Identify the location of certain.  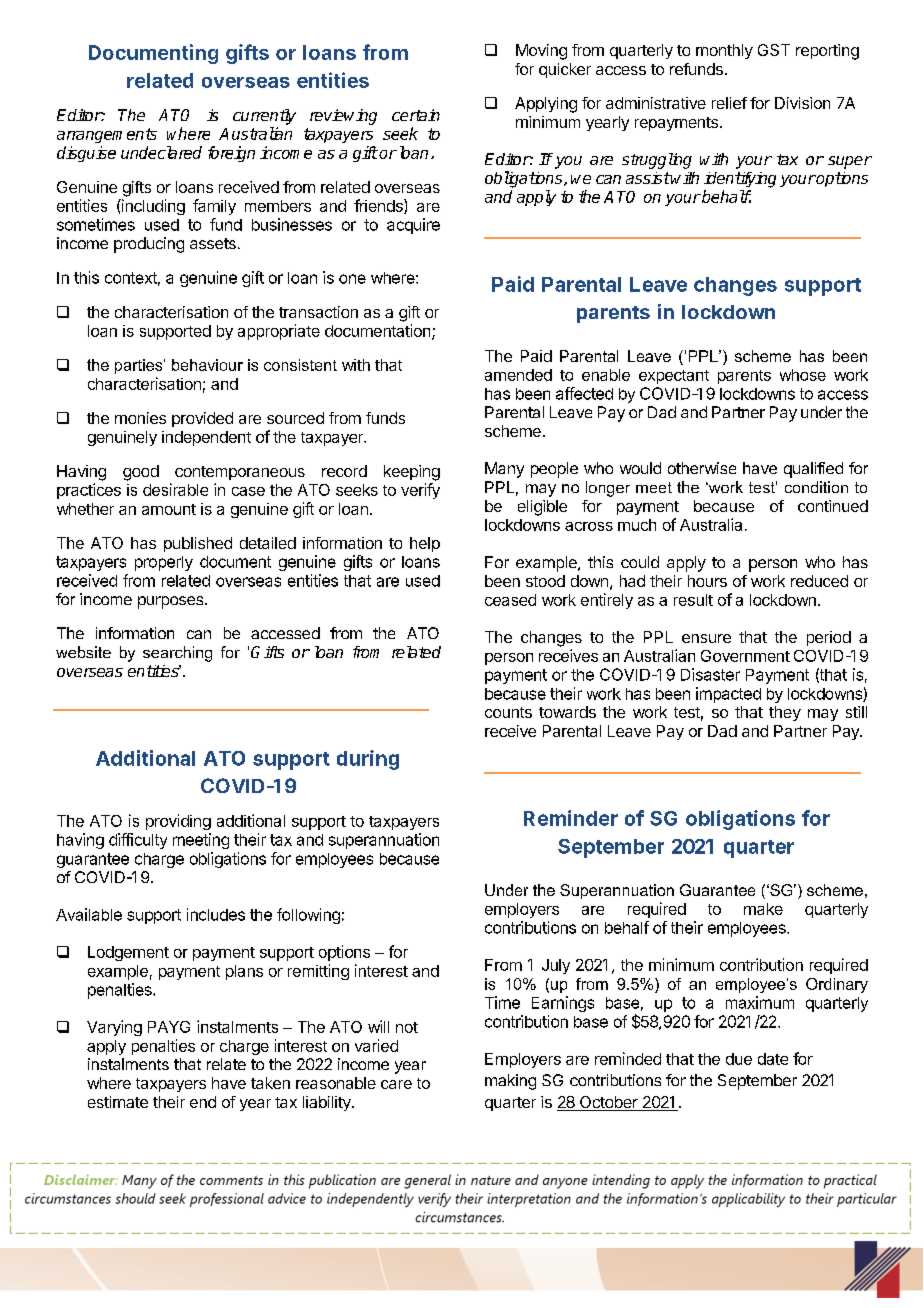
(416, 115).
